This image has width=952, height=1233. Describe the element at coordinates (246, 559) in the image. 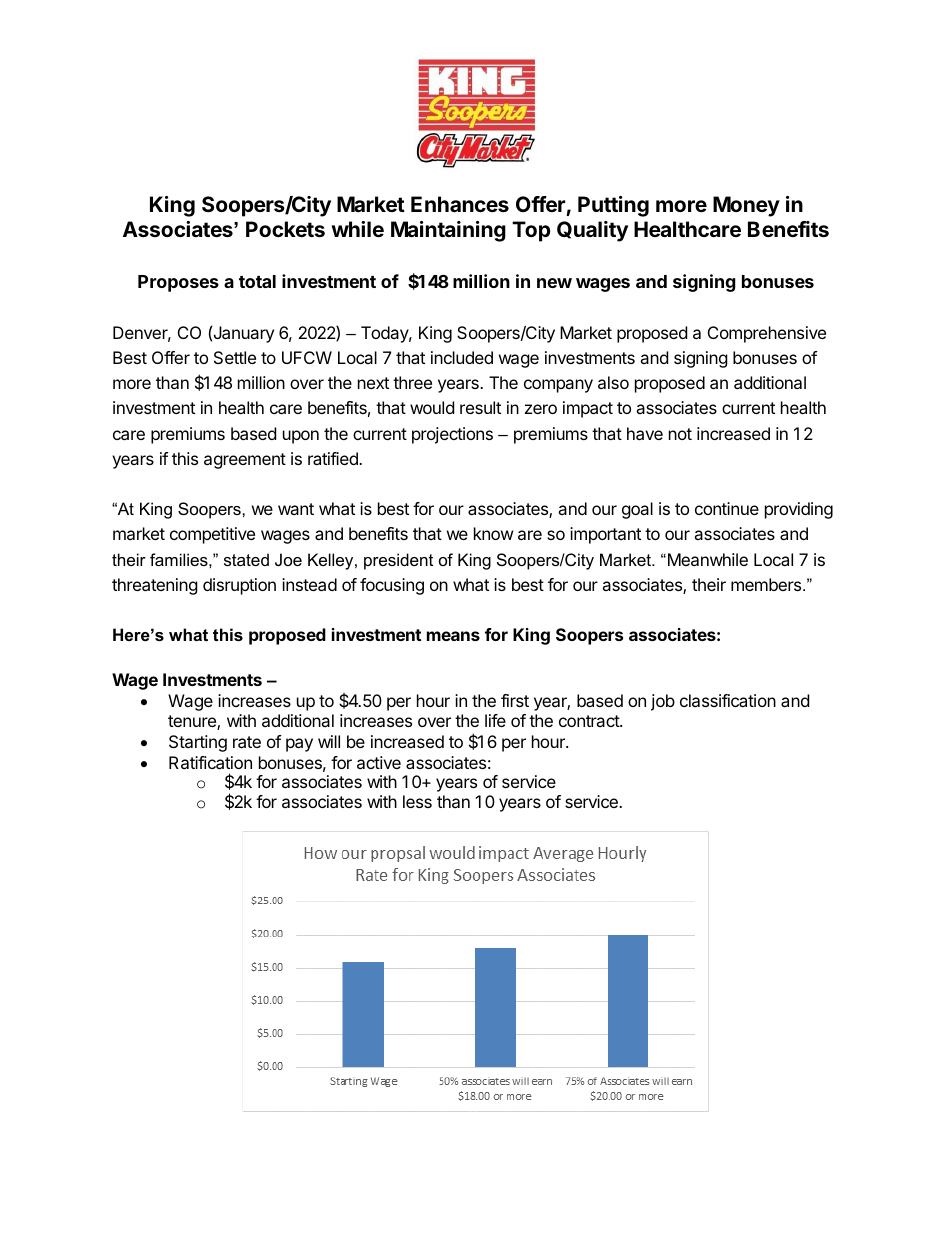

I see `stated` at that location.
